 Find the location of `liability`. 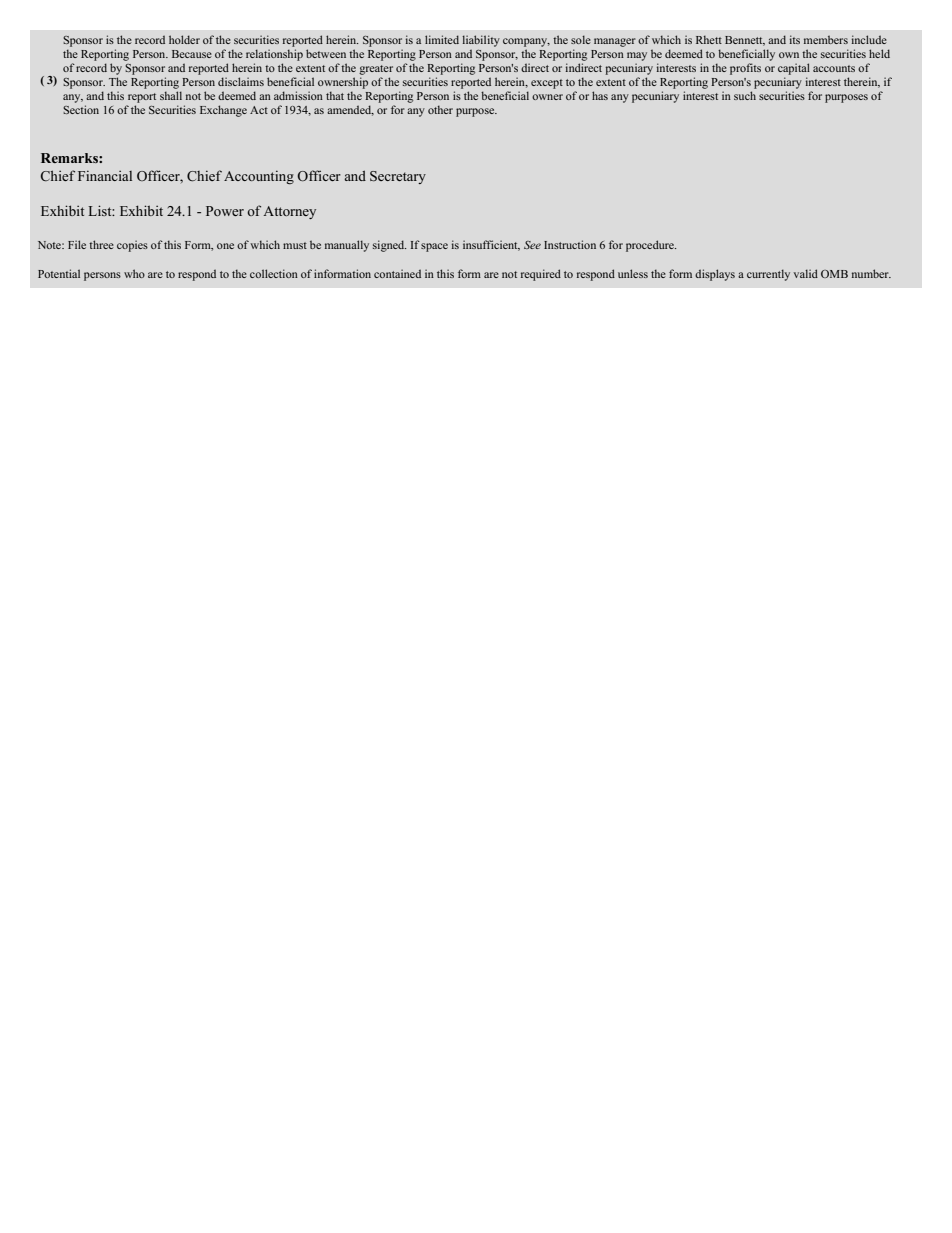

liability is located at coordinates (481, 41).
